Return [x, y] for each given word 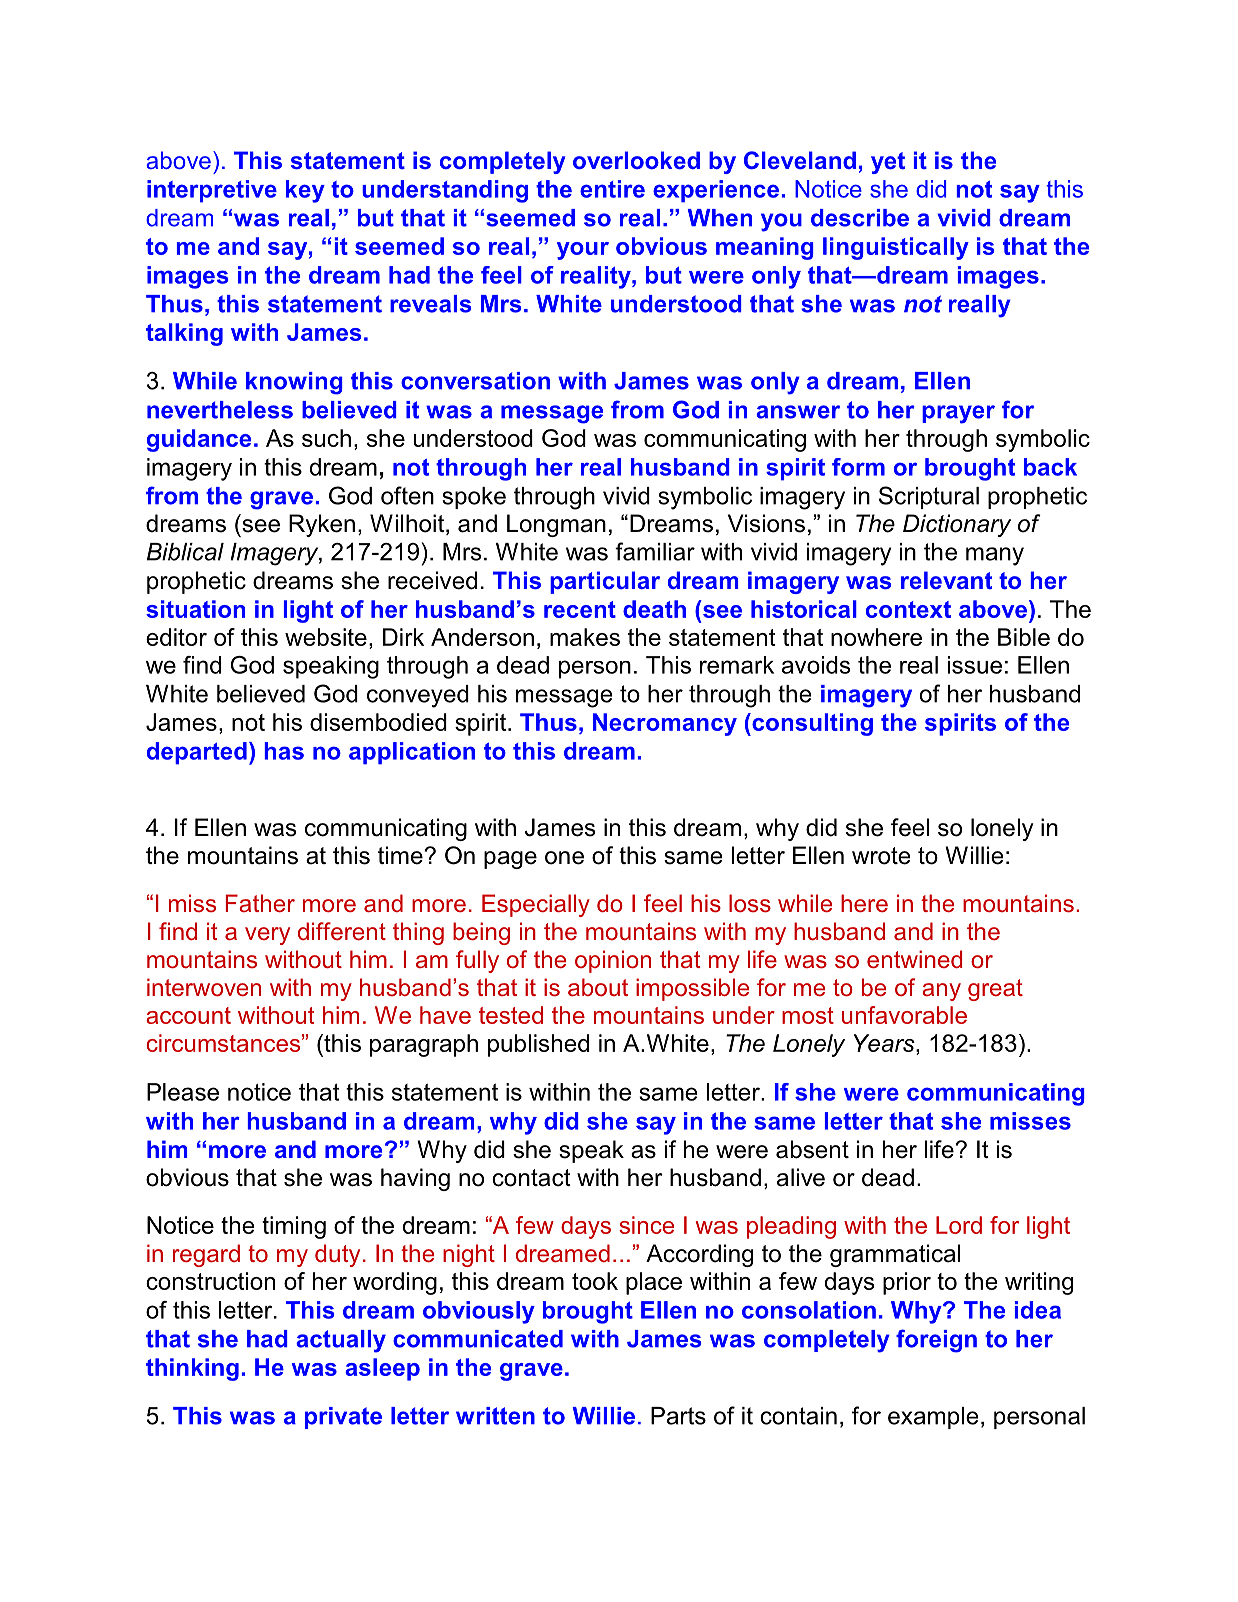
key [305, 191]
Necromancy [665, 724]
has [284, 751]
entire [612, 189]
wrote [881, 856]
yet [888, 163]
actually [341, 1341]
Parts [678, 1416]
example [933, 1418]
